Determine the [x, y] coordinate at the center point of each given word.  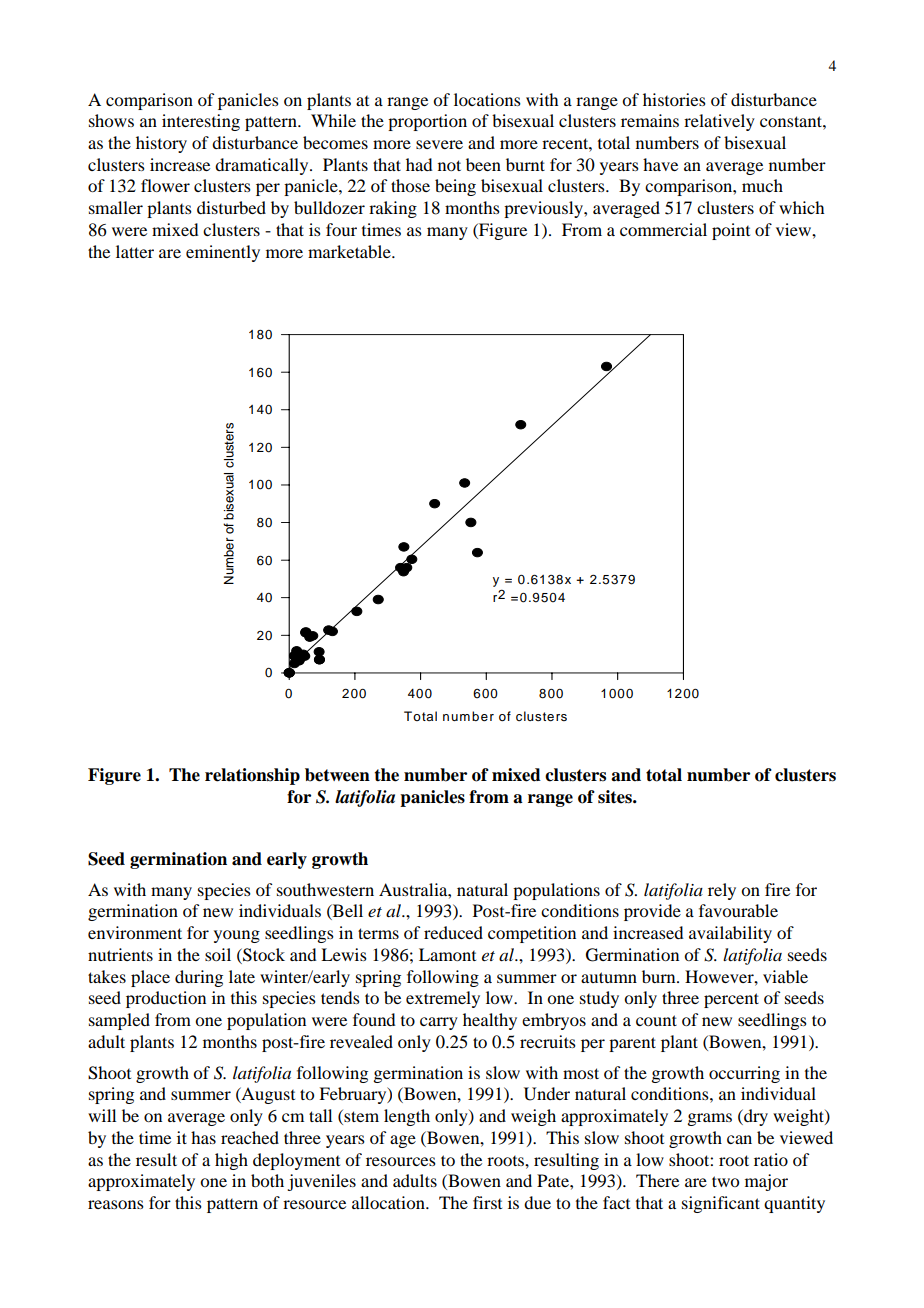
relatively [719, 122]
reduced [453, 932]
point [731, 231]
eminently [223, 253]
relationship [252, 776]
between [337, 775]
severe [439, 144]
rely [722, 891]
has [203, 1137]
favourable [738, 910]
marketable [350, 251]
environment [135, 932]
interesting [201, 122]
